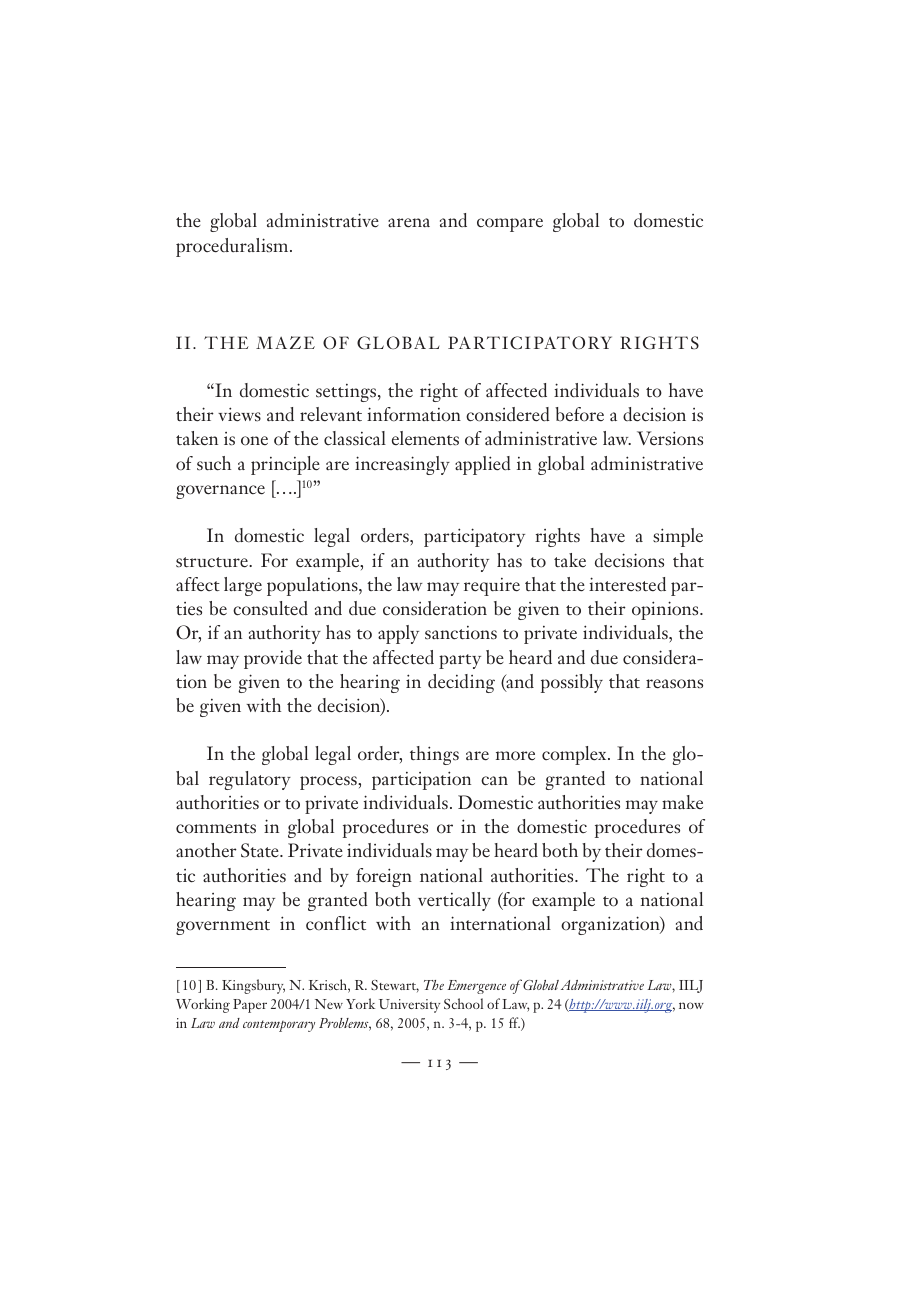 This screenshot has width=924, height=1308. Describe the element at coordinates (463, 1003) in the screenshot. I see `School` at that location.
